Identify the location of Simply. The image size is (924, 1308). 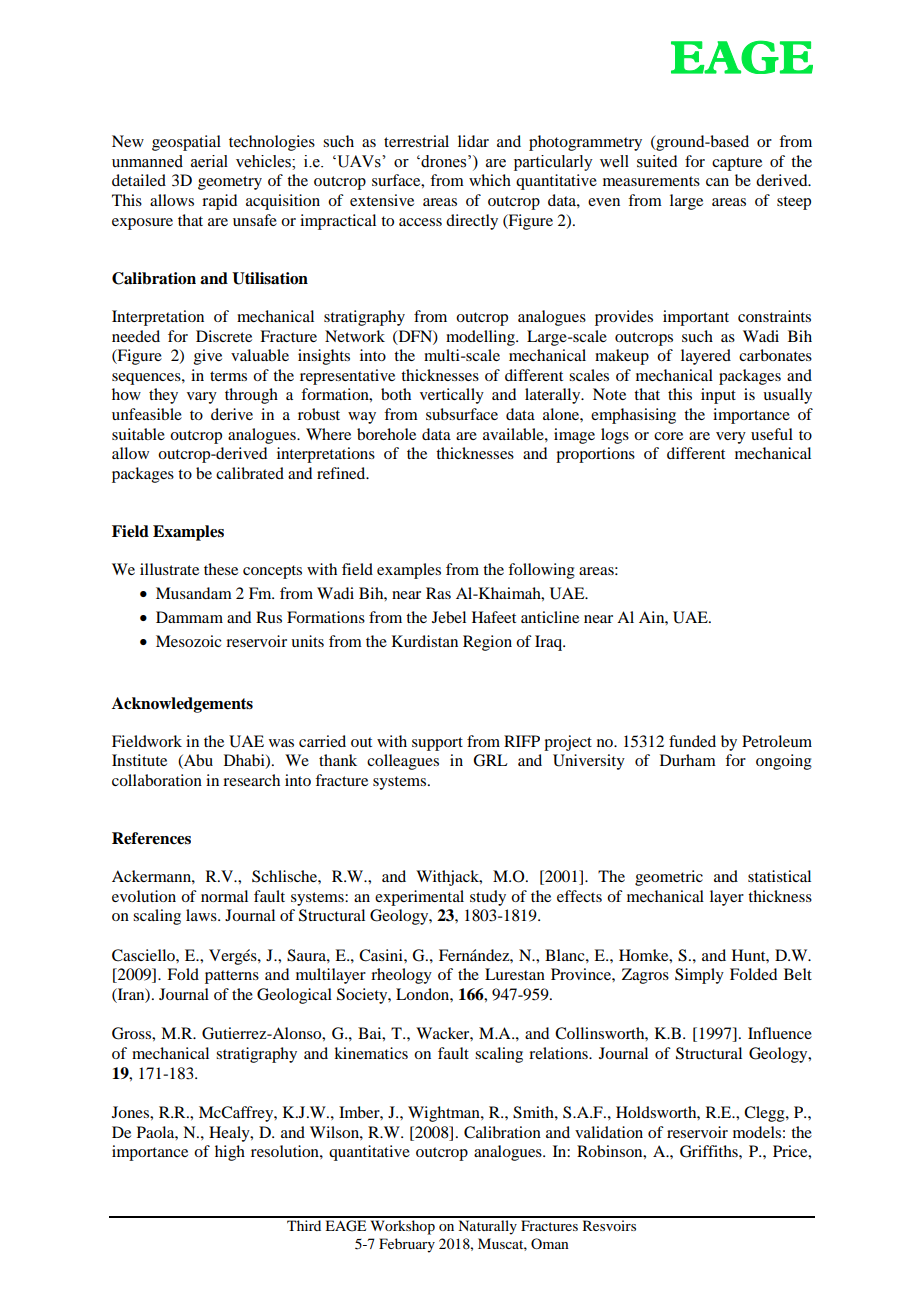
(699, 976).
